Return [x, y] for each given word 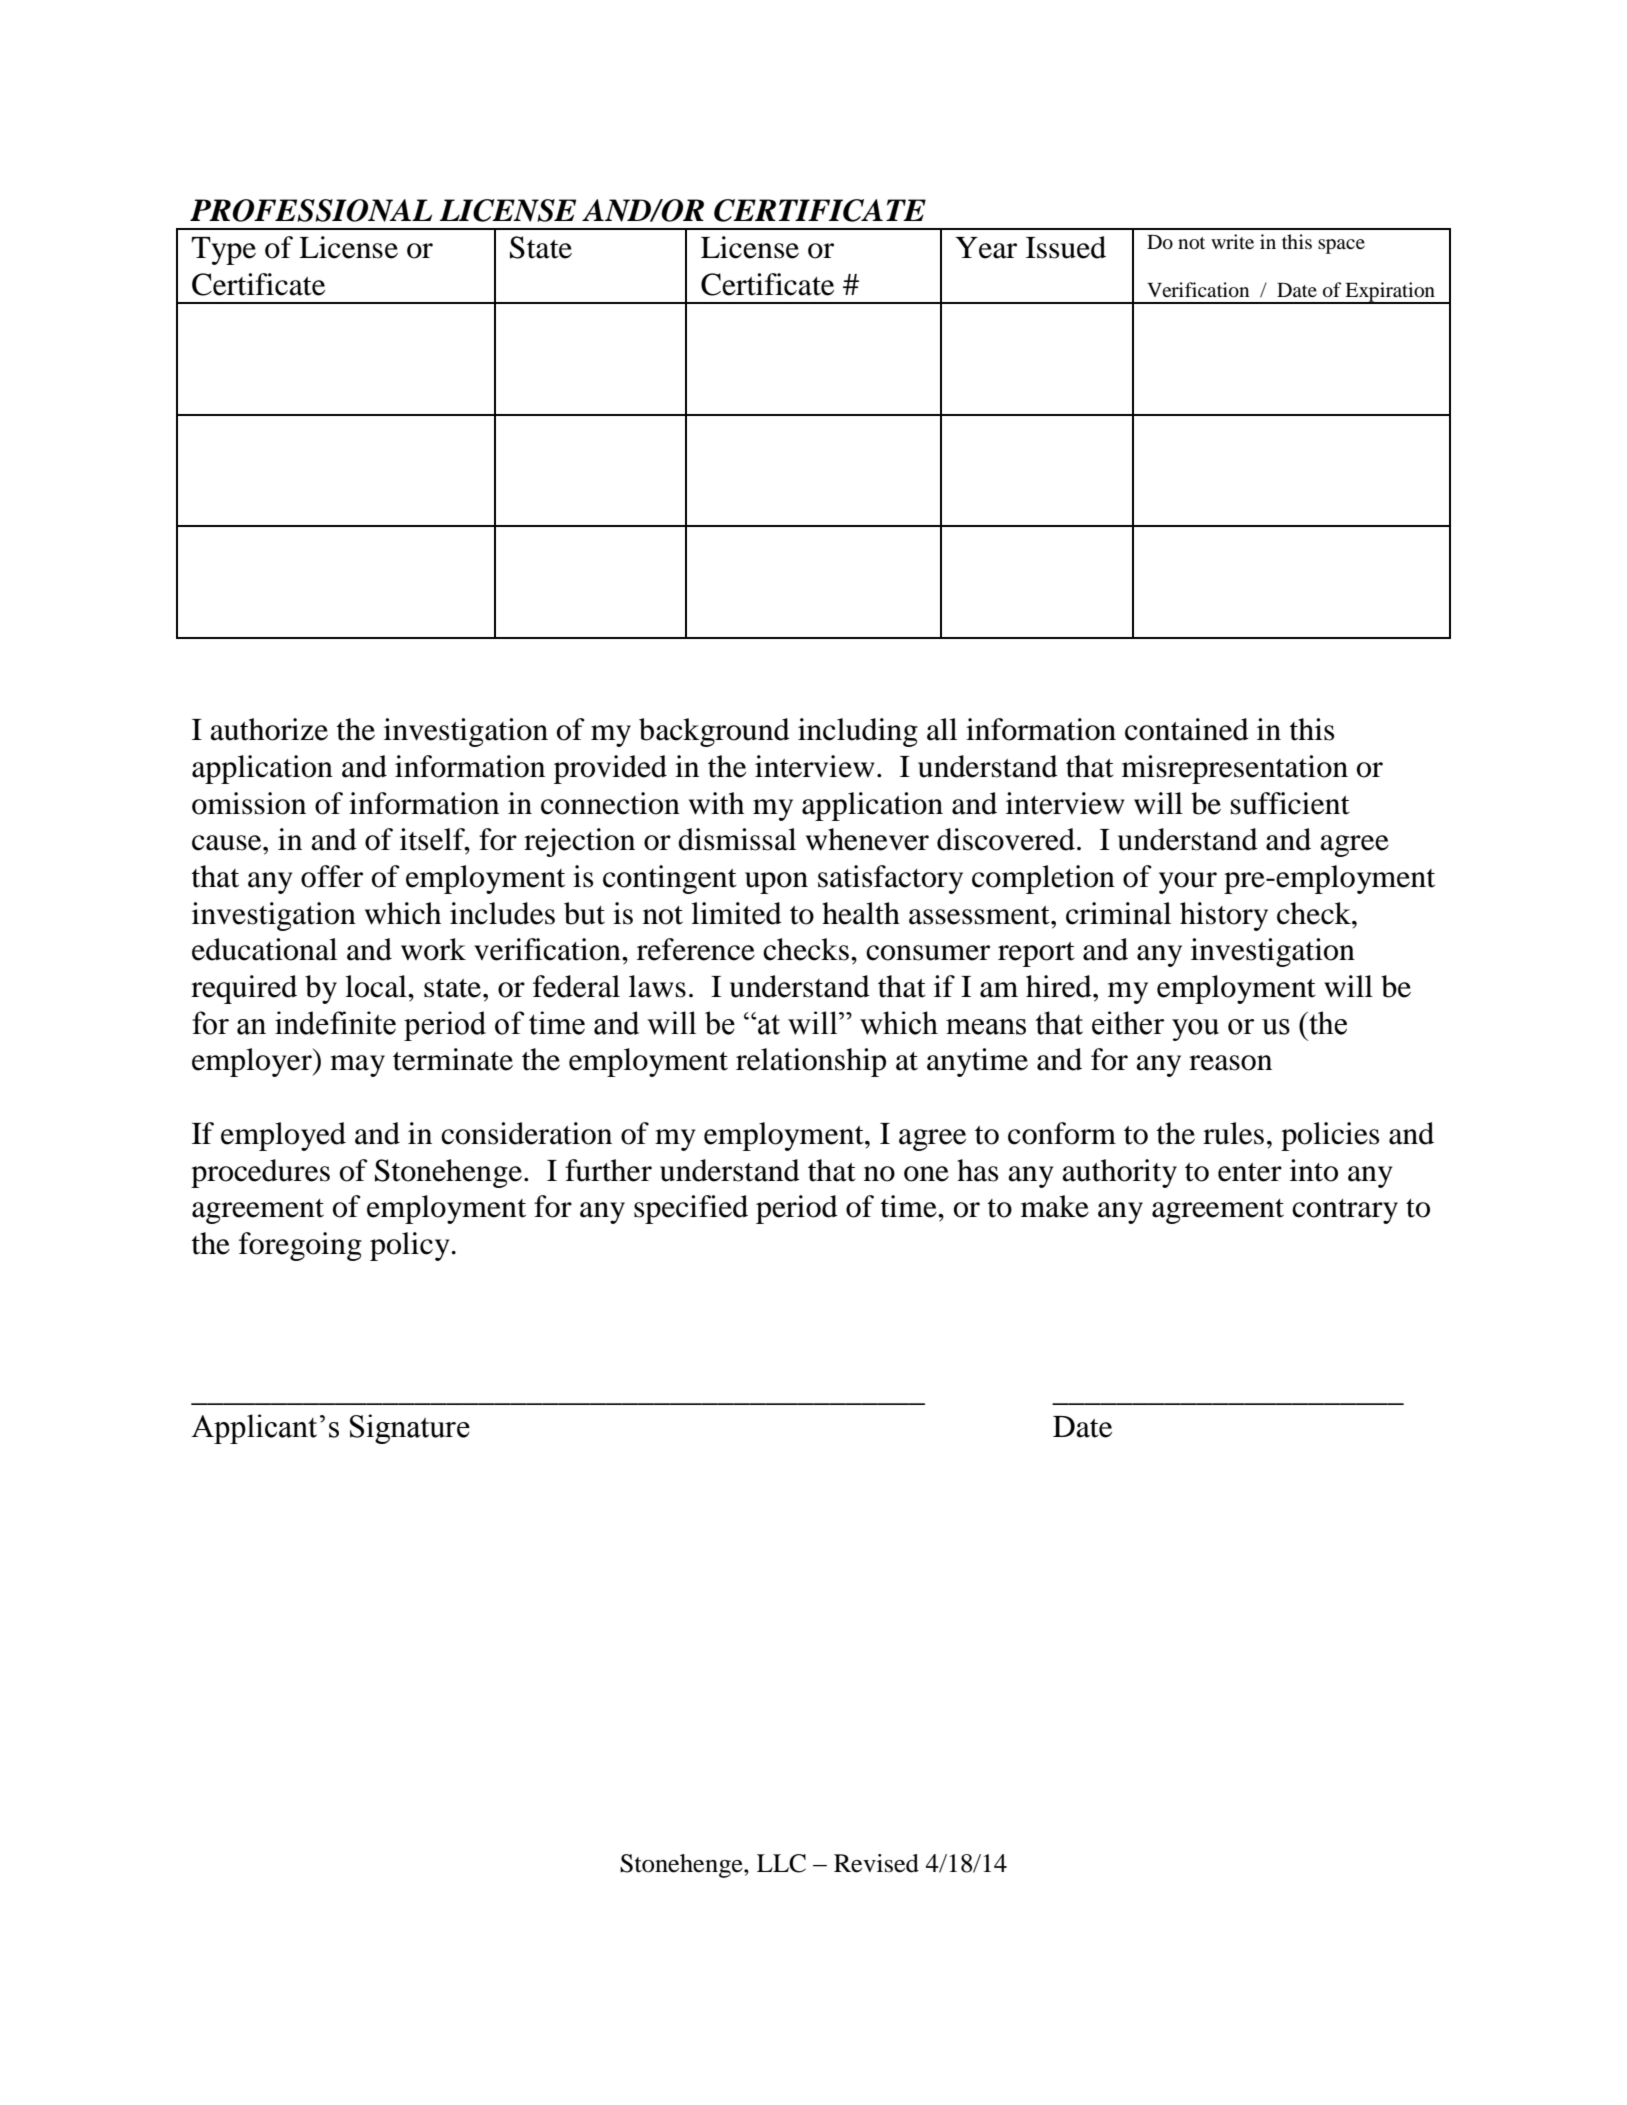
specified [691, 1209]
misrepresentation [1235, 769]
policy [410, 1246]
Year [986, 248]
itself [433, 839]
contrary [1345, 1211]
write [1232, 241]
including [858, 732]
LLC [781, 1863]
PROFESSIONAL [311, 210]
